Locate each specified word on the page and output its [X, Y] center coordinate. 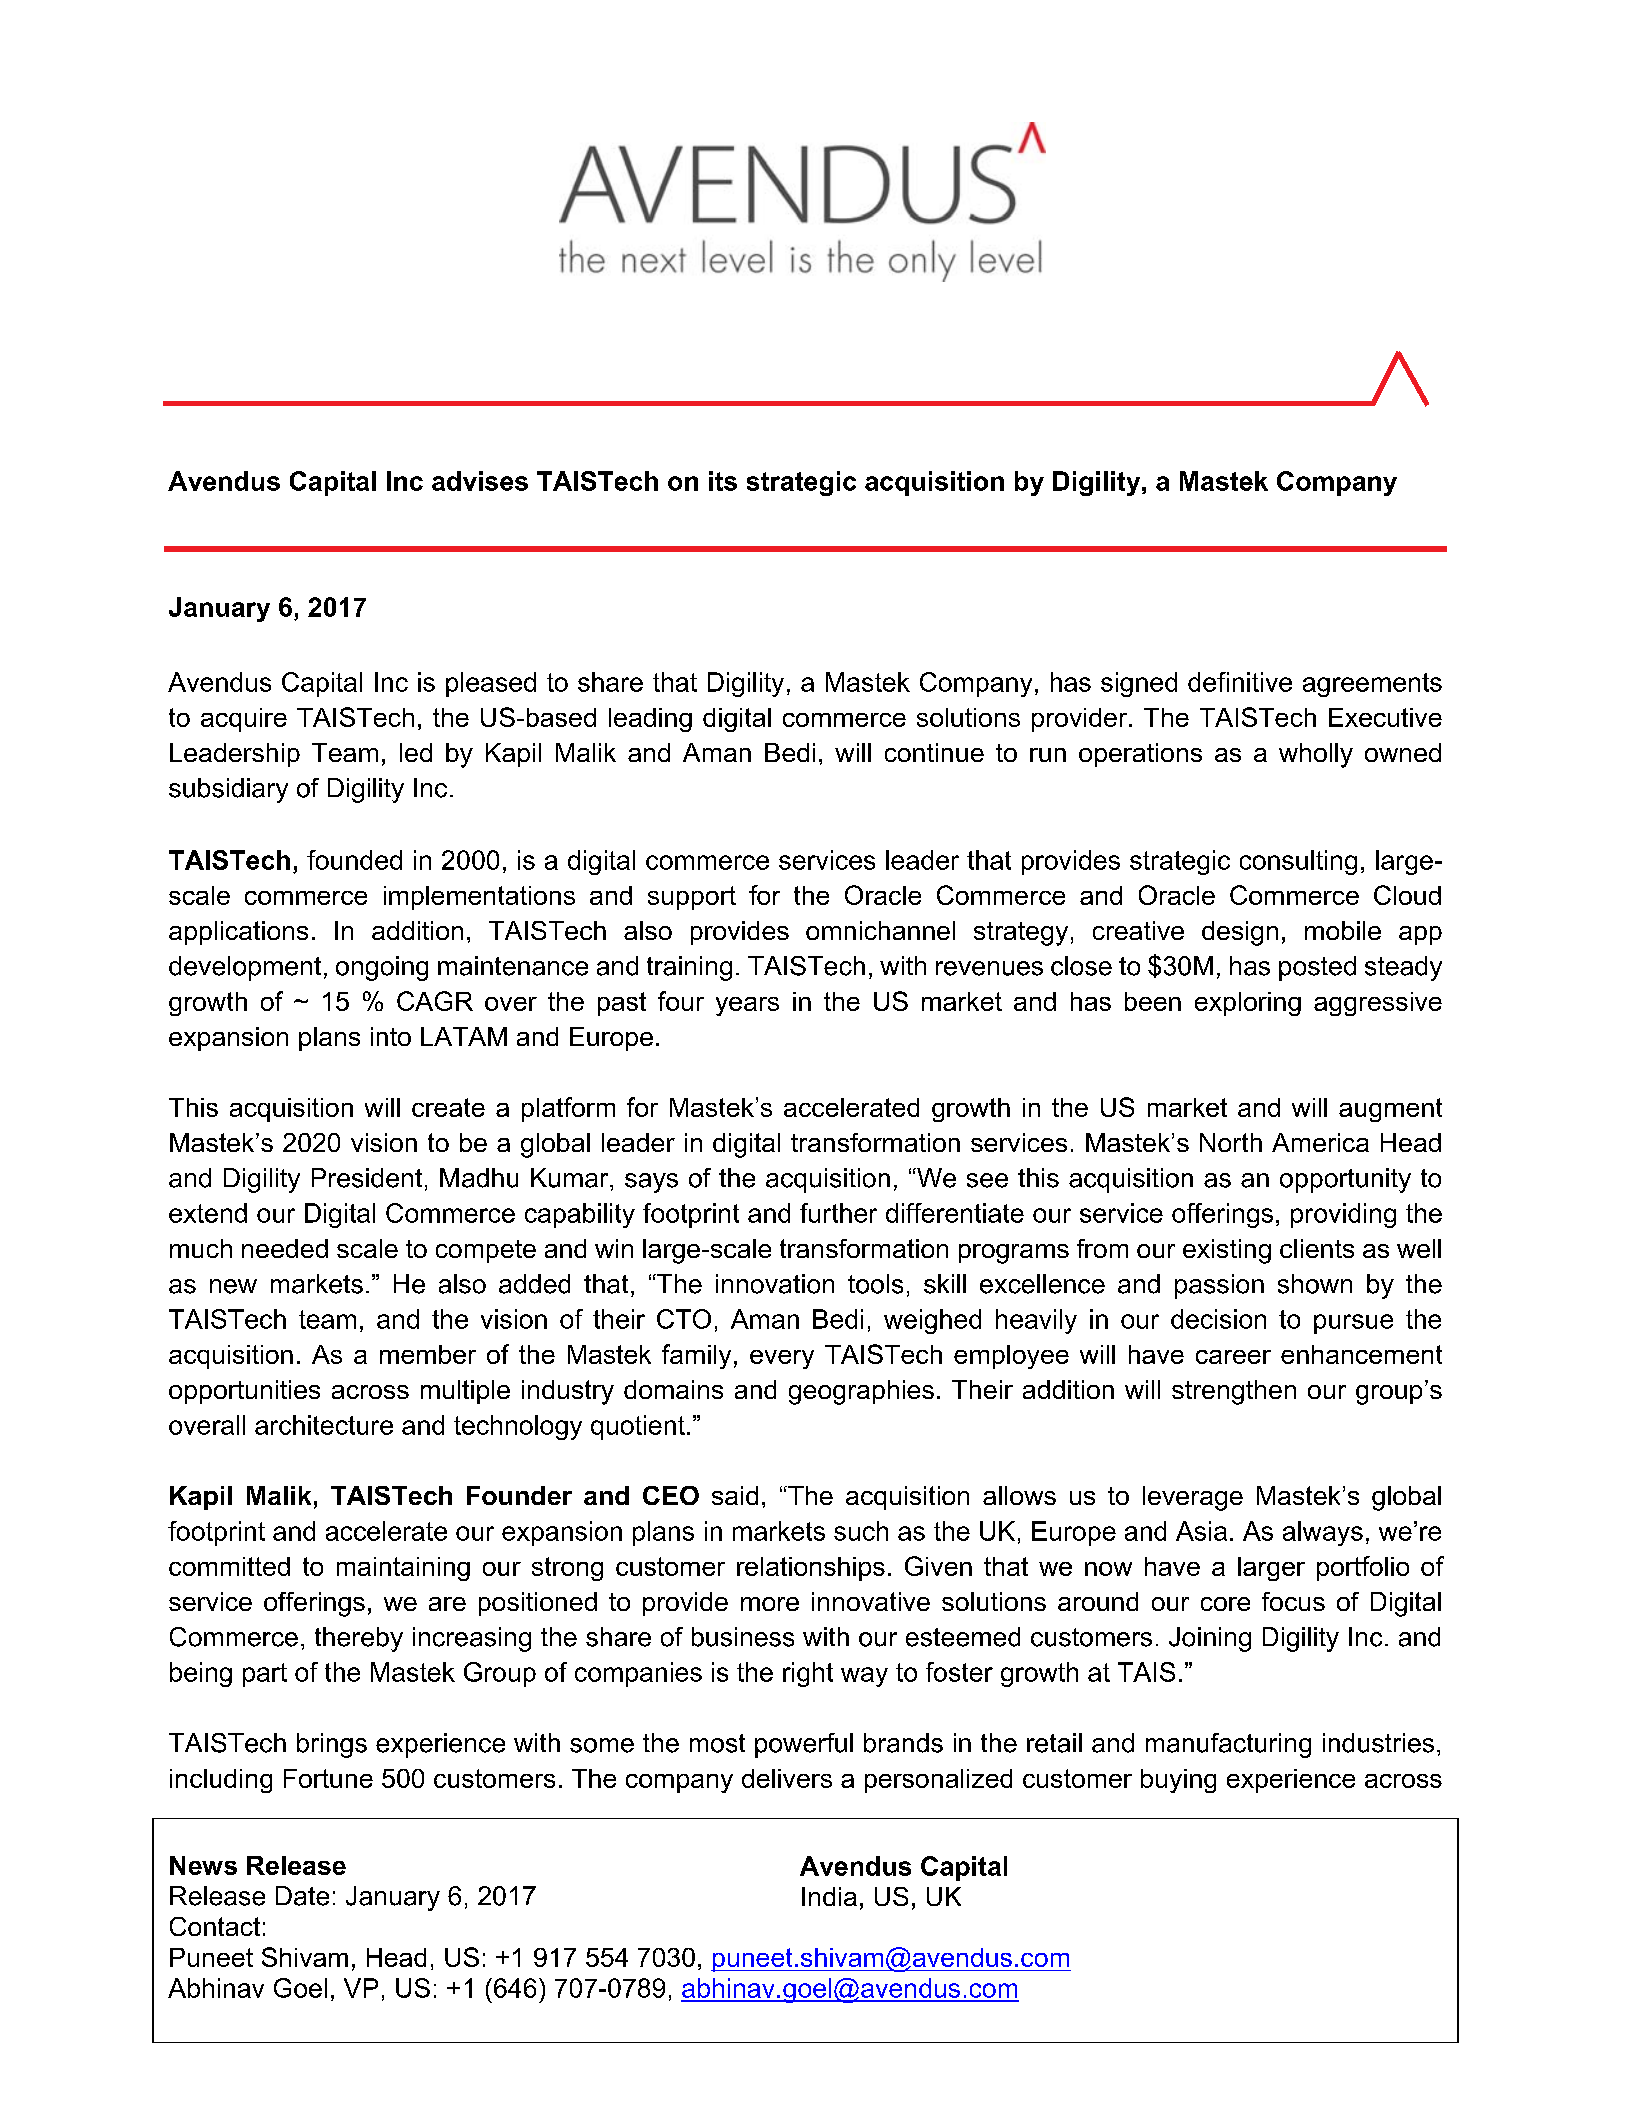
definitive [1240, 682]
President [367, 1178]
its [723, 481]
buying [1178, 1781]
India [829, 1896]
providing [1343, 1215]
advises [480, 481]
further [838, 1213]
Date [302, 1896]
